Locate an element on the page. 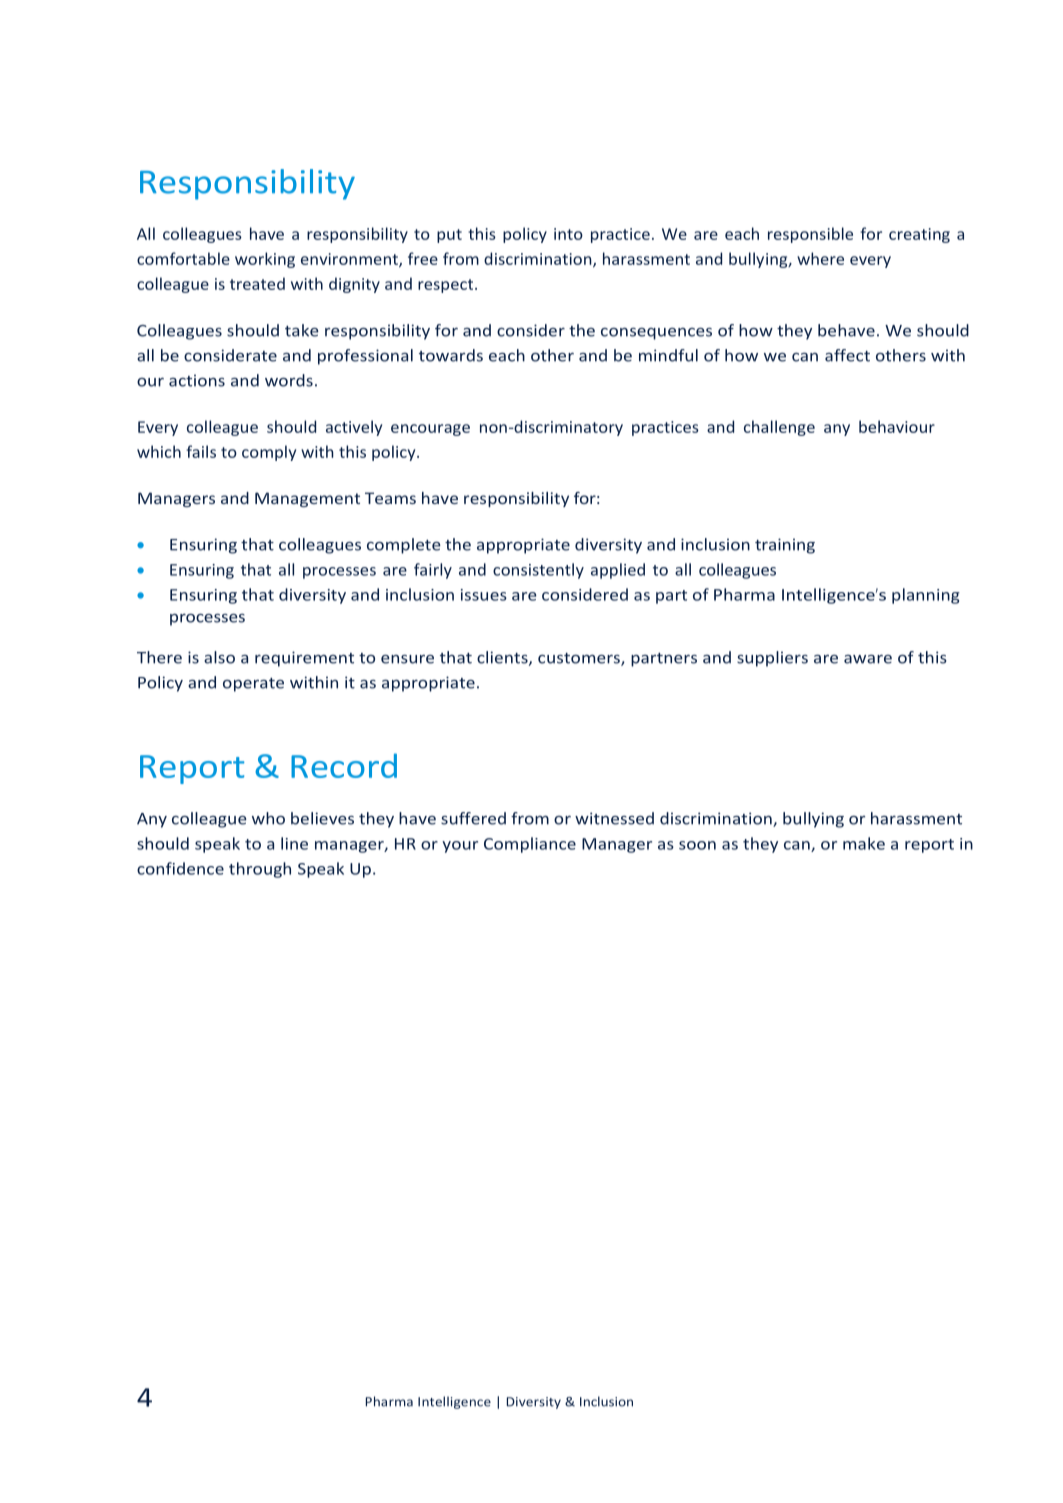  challenge is located at coordinates (779, 428).
